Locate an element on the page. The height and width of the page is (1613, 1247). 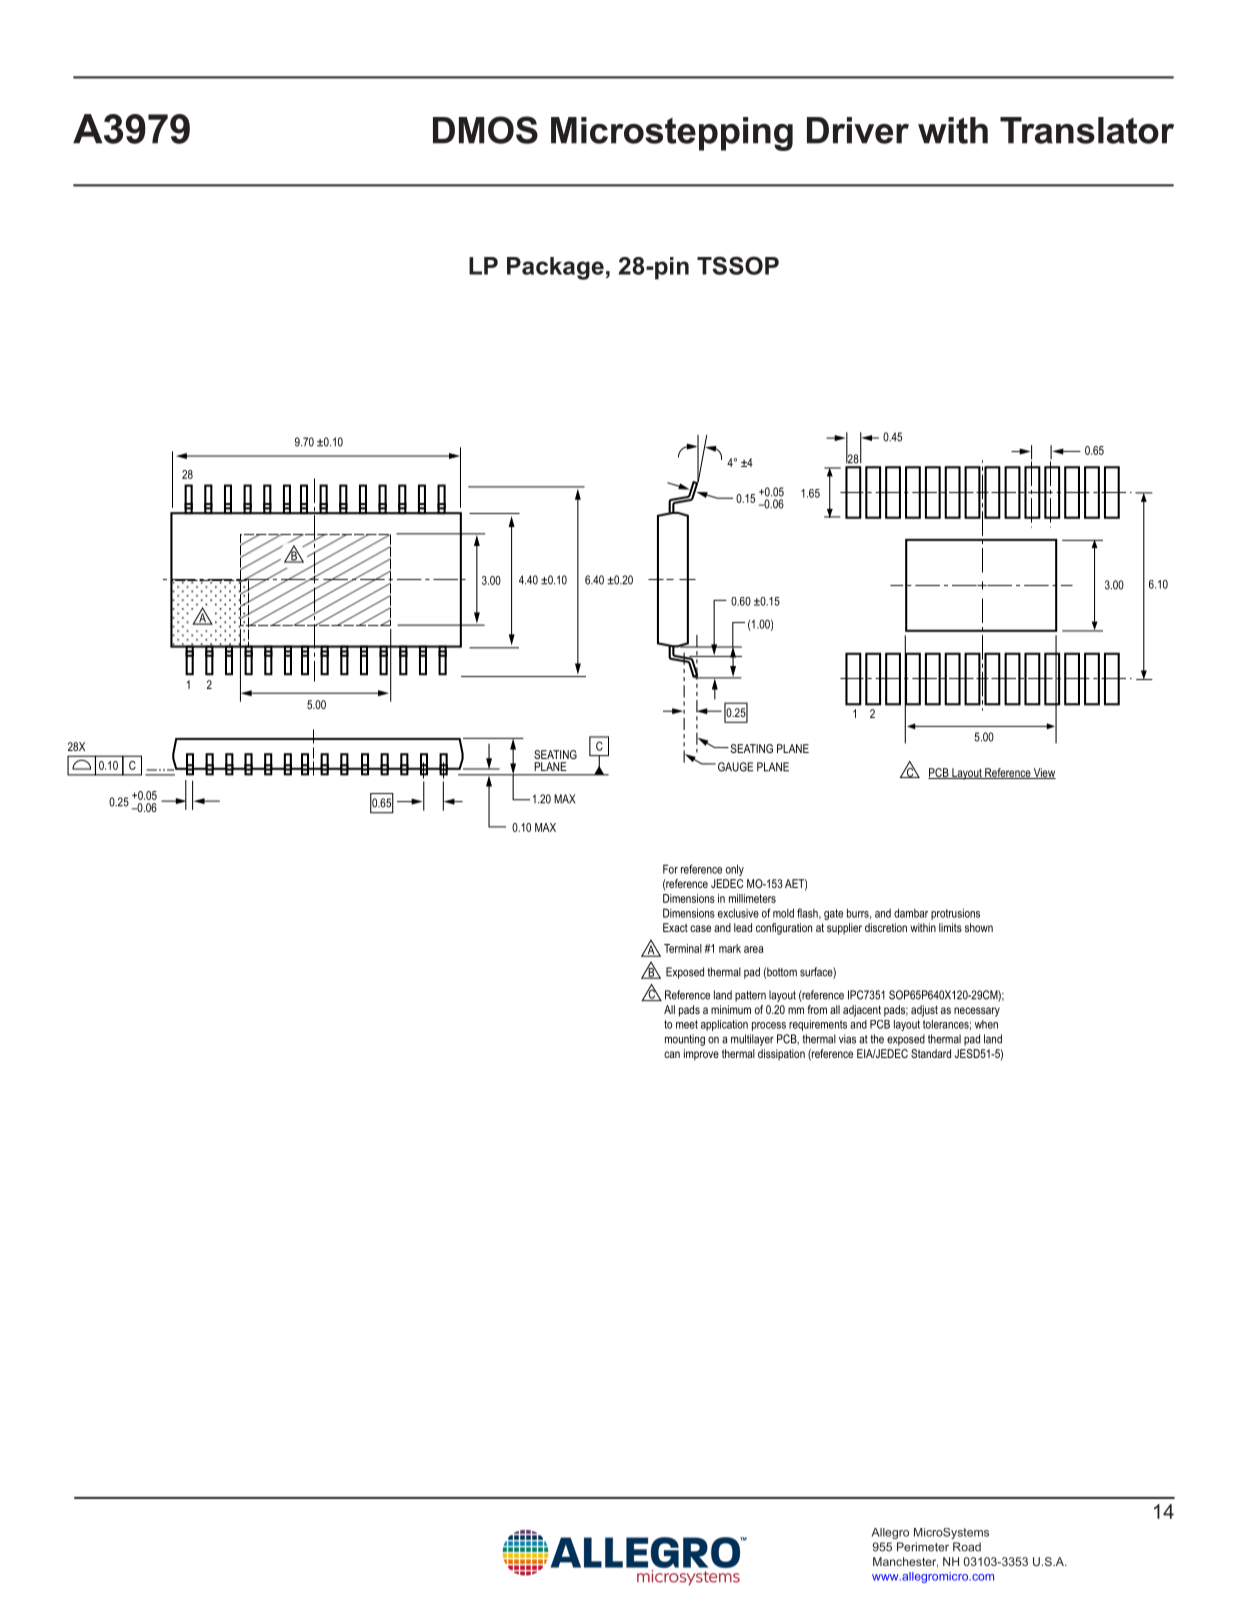
gate is located at coordinates (833, 914).
